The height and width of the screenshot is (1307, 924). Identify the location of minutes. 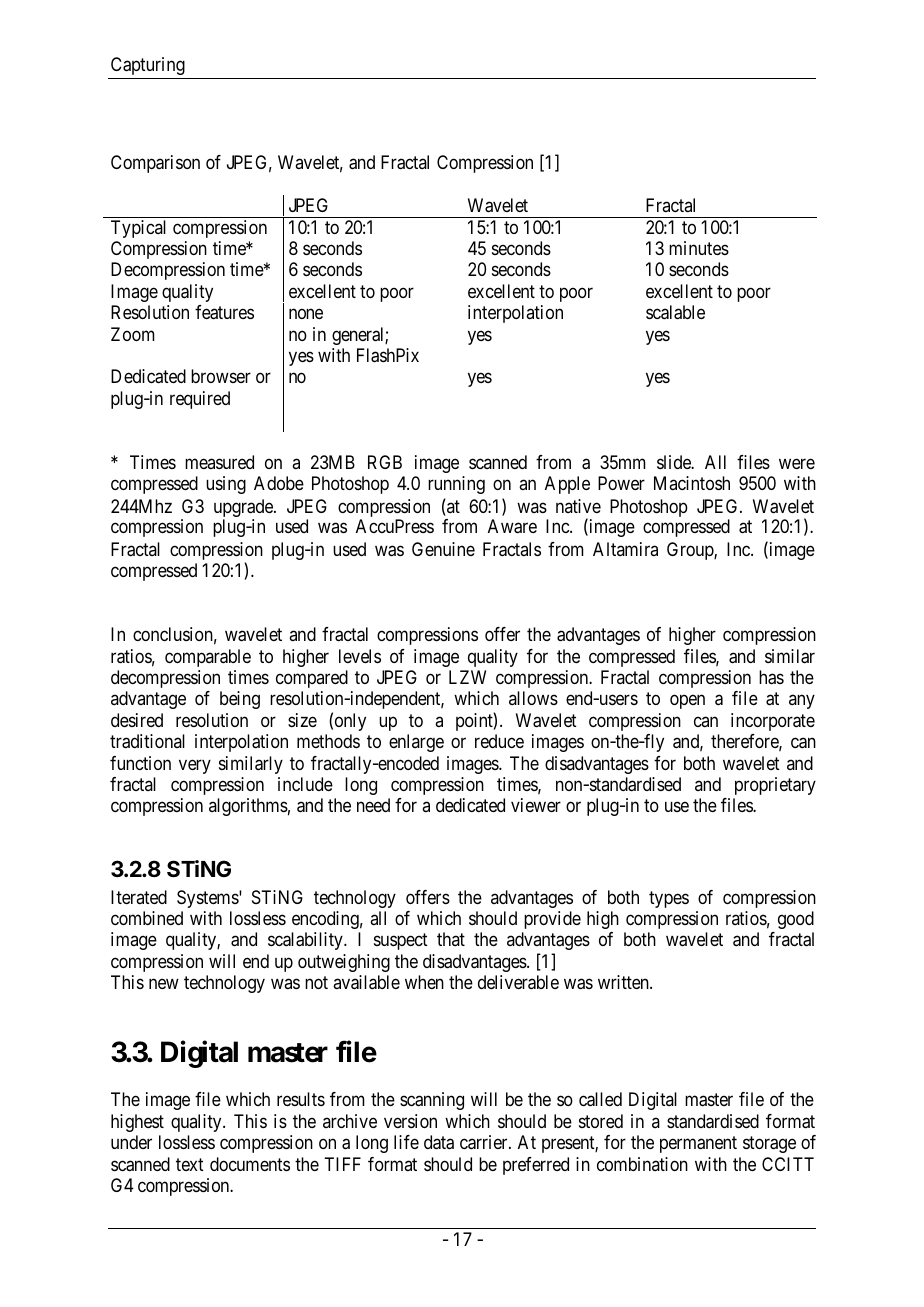
(699, 248).
